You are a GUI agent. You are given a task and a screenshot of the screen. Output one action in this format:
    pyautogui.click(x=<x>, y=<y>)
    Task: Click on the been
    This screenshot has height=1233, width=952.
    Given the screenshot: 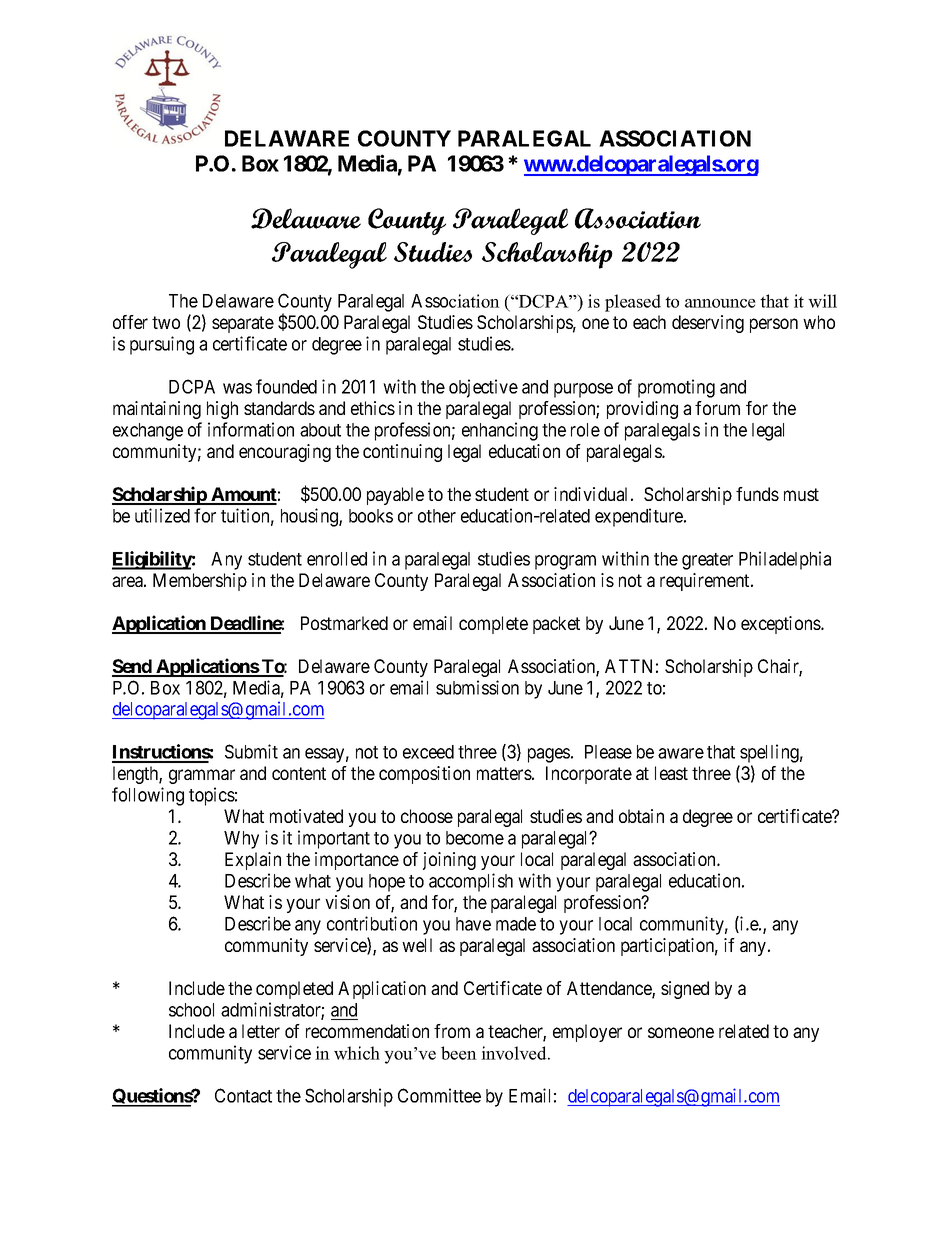 What is the action you would take?
    pyautogui.click(x=459, y=1053)
